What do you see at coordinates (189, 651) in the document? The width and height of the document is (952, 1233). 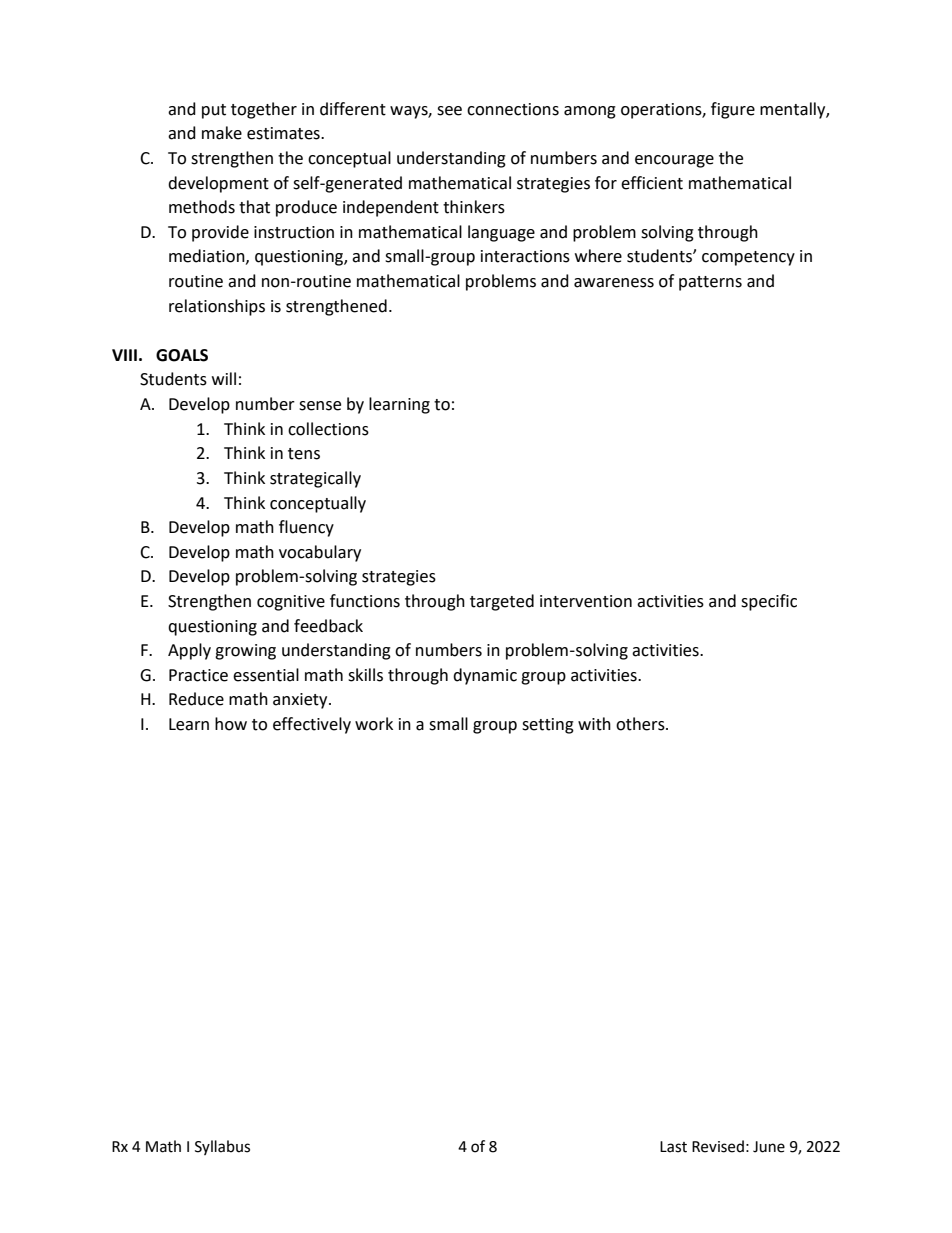 I see `Apply` at bounding box center [189, 651].
